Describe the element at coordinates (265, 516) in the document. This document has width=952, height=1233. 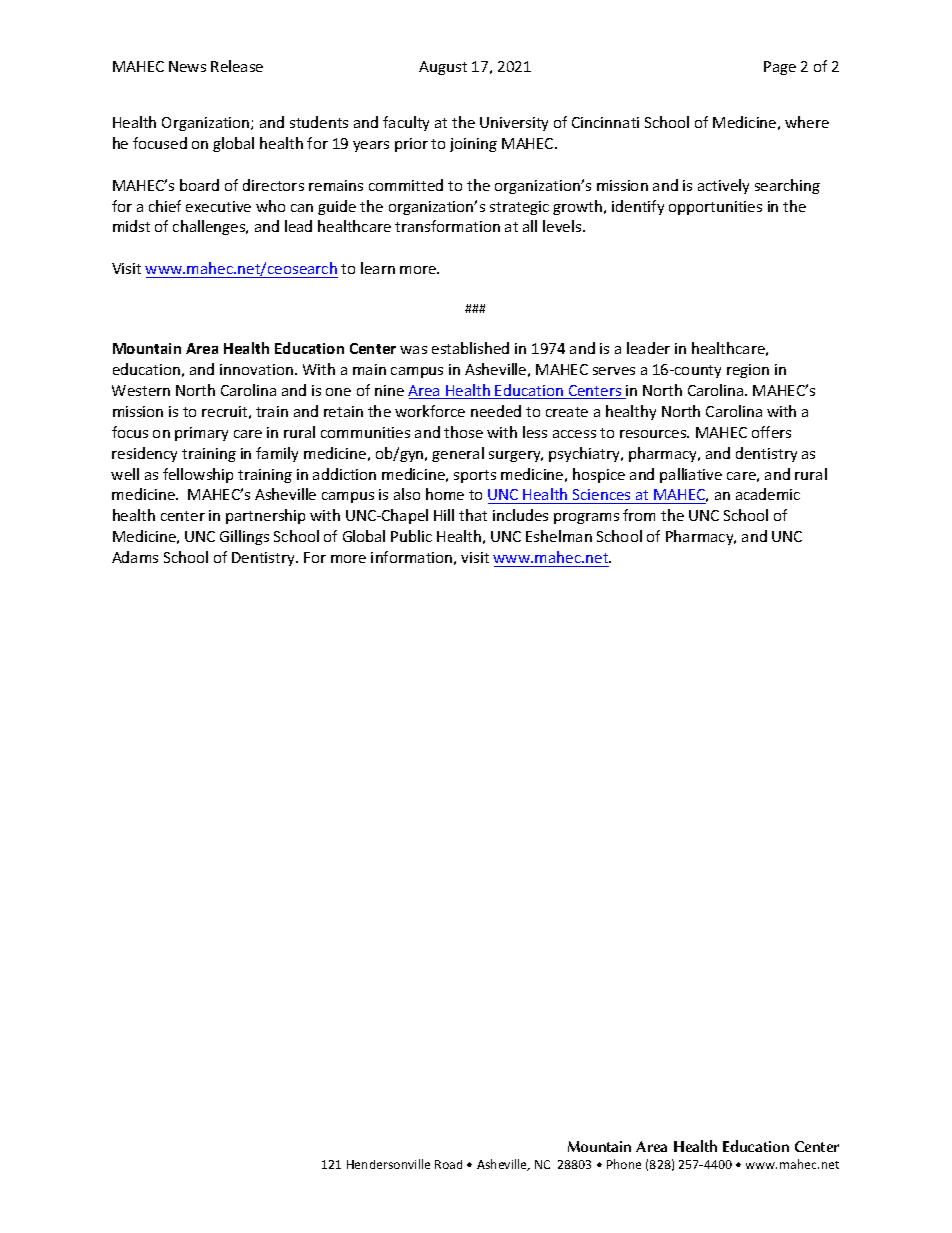
I see `partnership` at that location.
